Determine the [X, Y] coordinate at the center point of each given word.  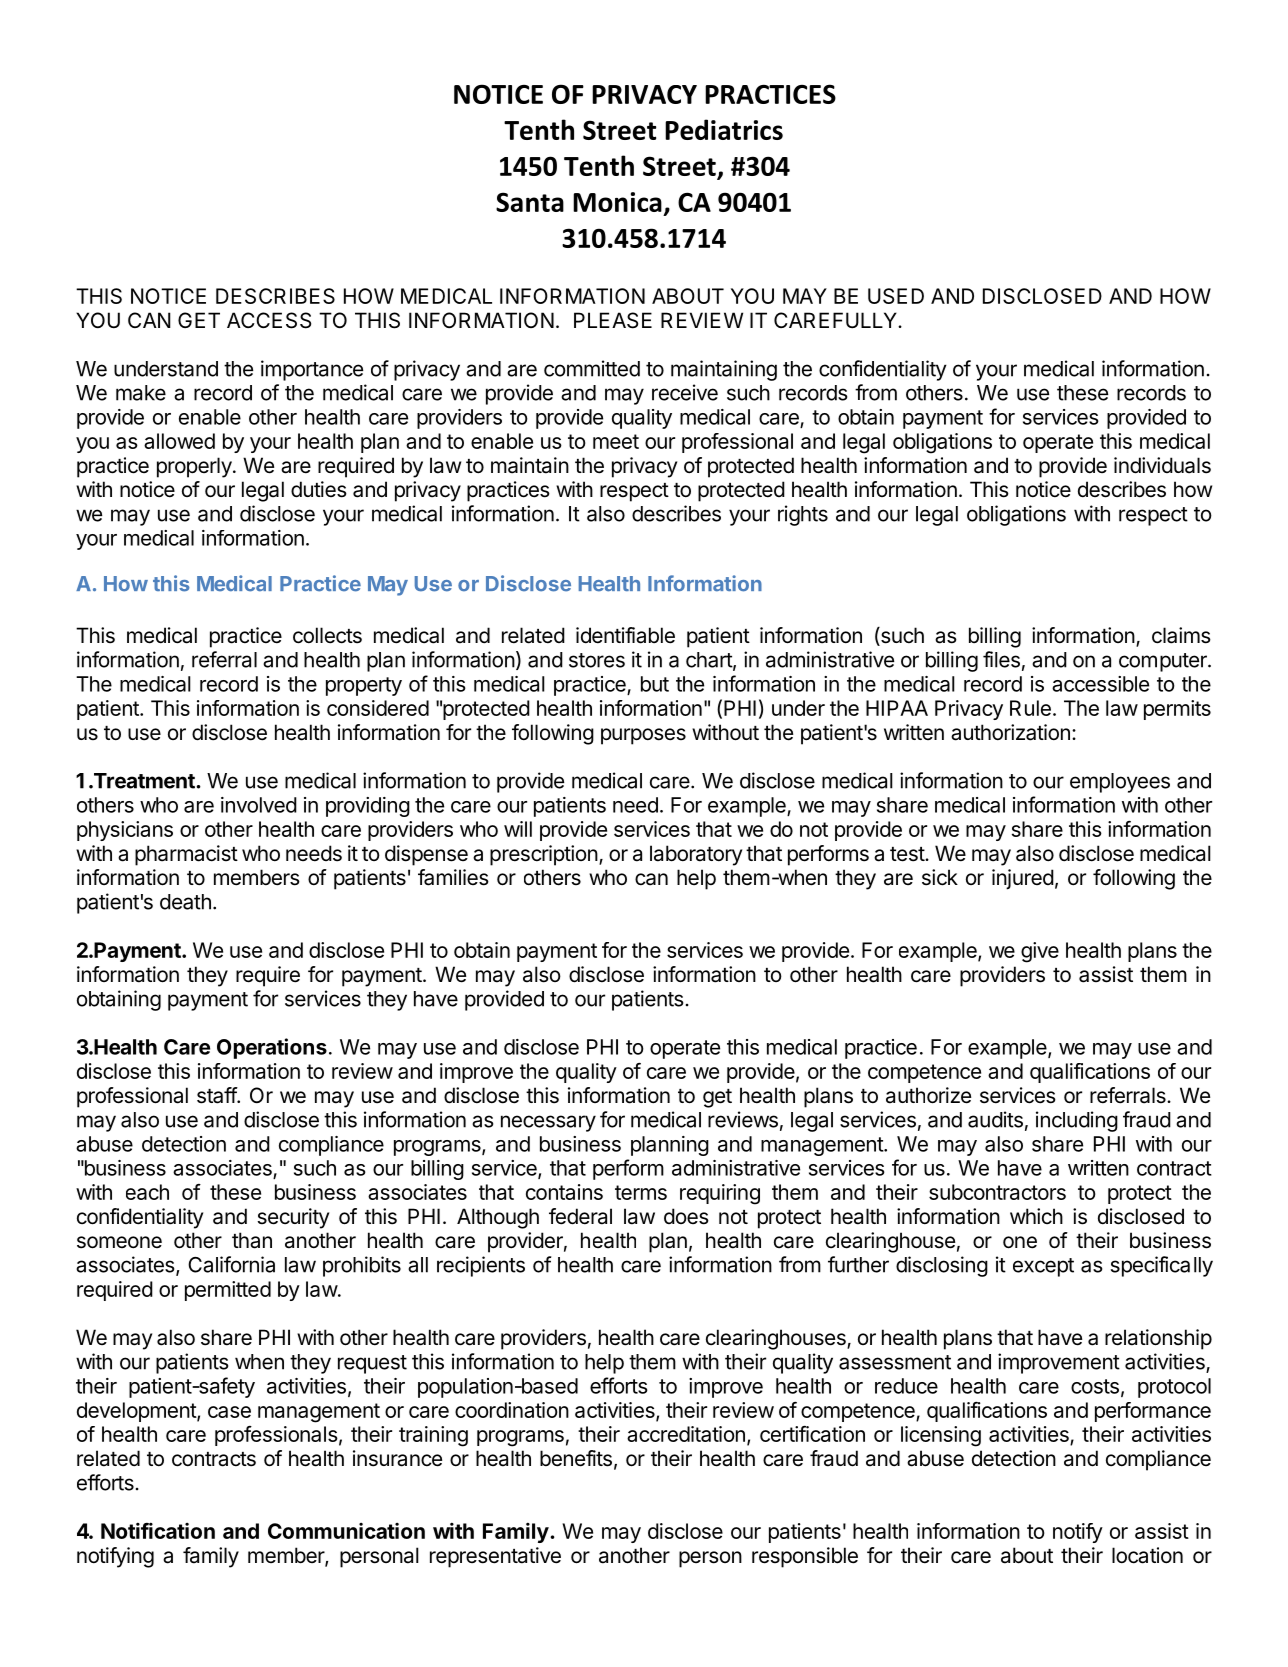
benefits [576, 1458]
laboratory [696, 855]
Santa [530, 202]
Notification [158, 1530]
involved [259, 805]
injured [1023, 879]
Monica [617, 202]
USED [896, 296]
